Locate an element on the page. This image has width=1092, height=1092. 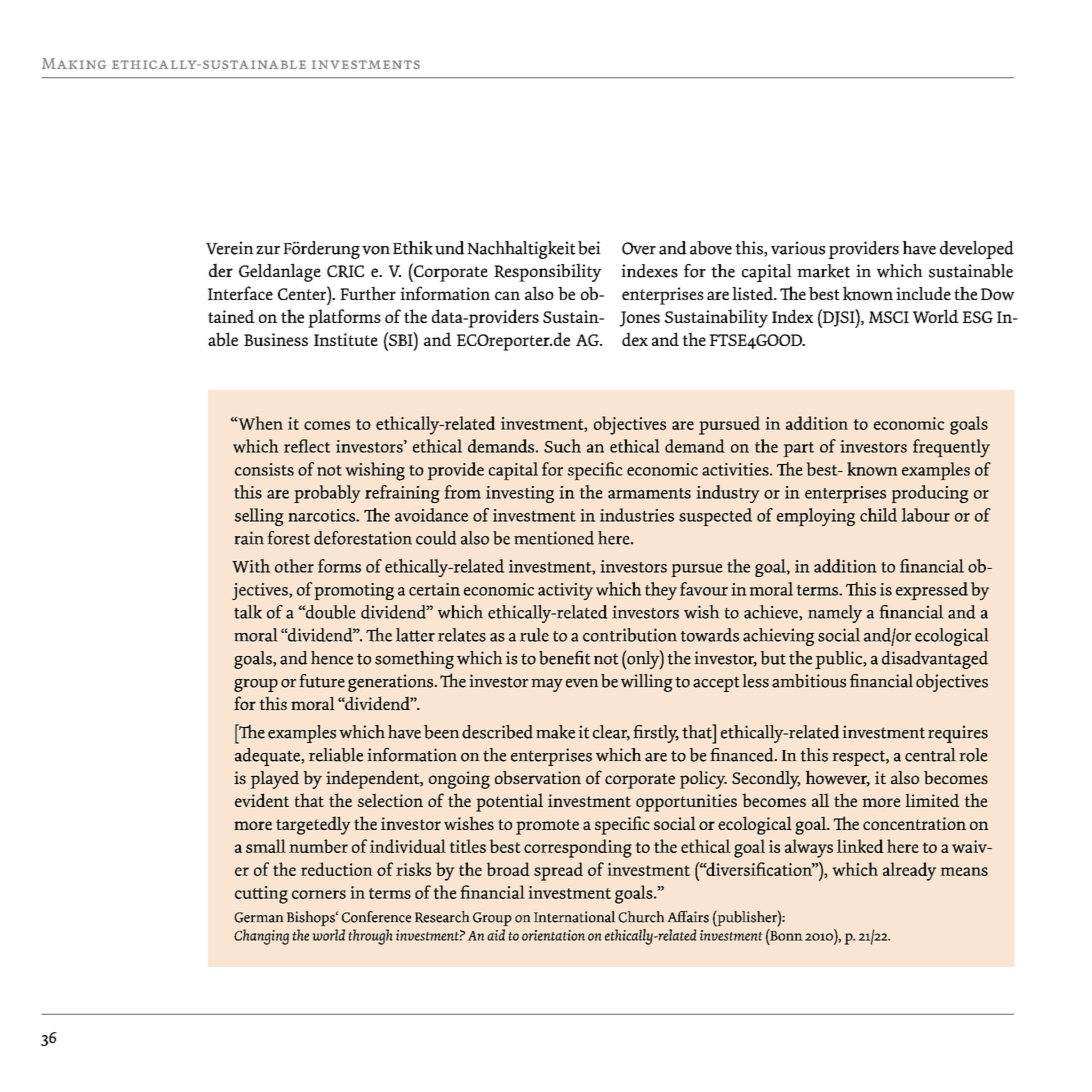
rule is located at coordinates (534, 635).
